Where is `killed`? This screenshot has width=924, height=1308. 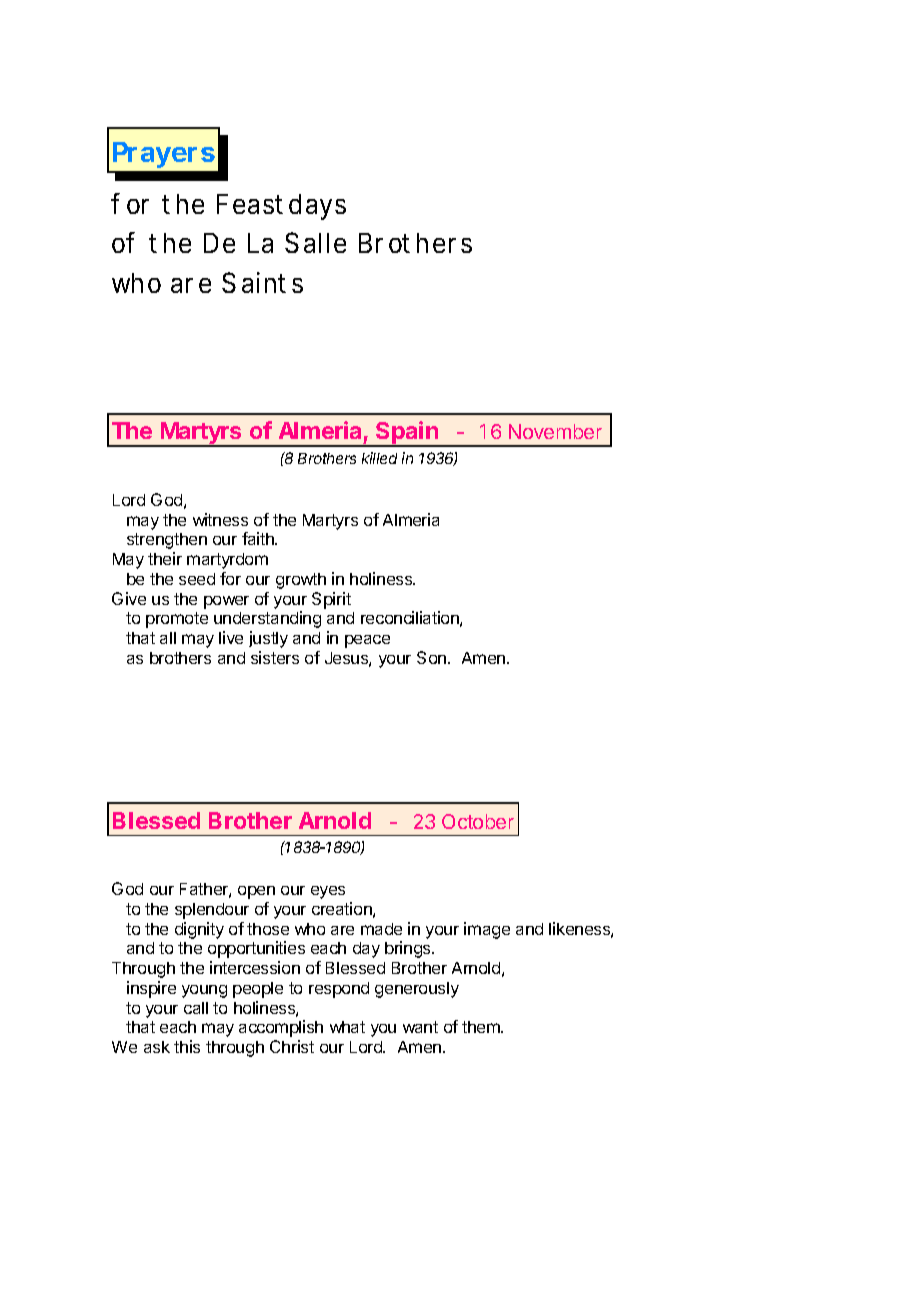 killed is located at coordinates (379, 458).
